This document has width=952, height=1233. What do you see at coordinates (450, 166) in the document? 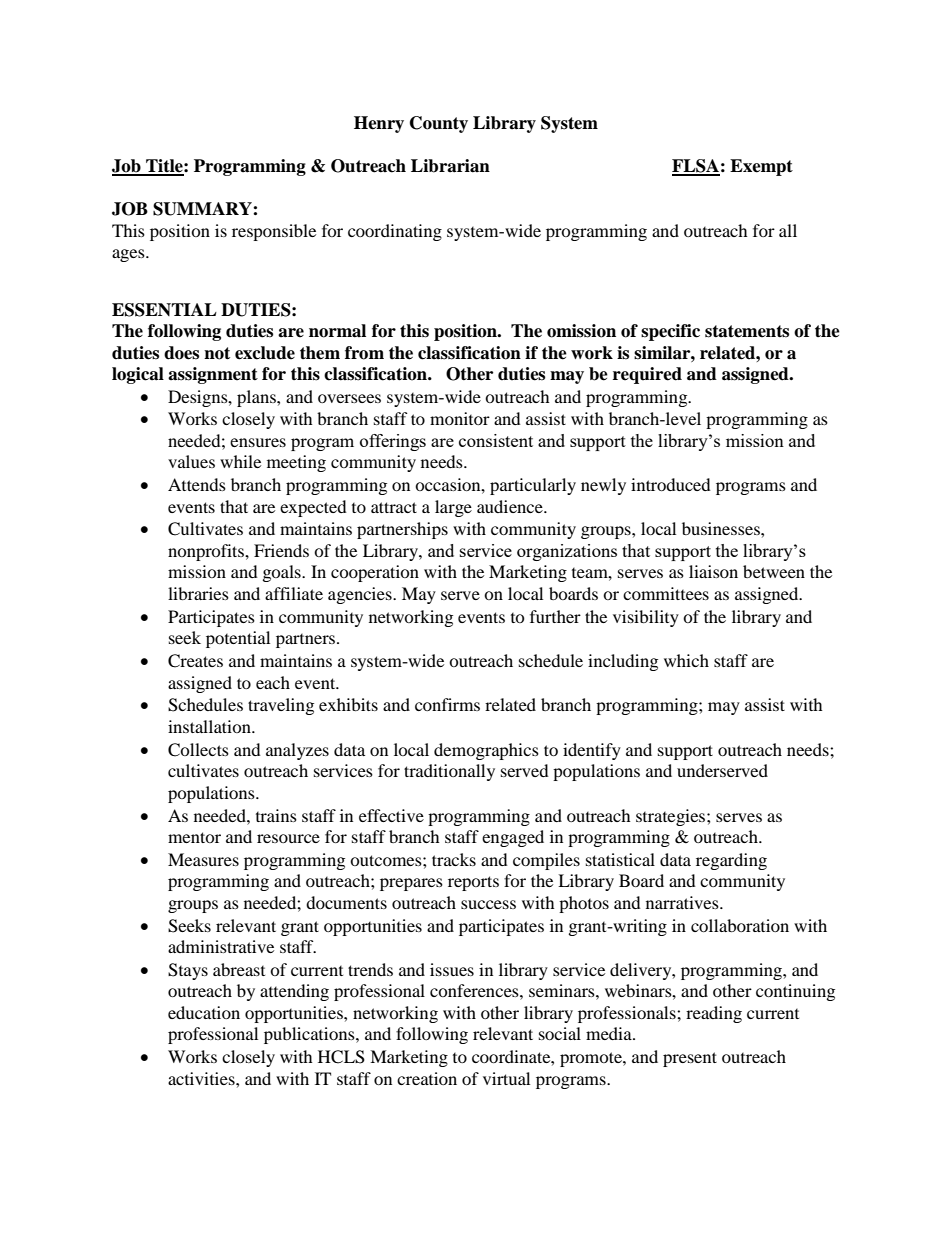
I see `Librarian` at bounding box center [450, 166].
